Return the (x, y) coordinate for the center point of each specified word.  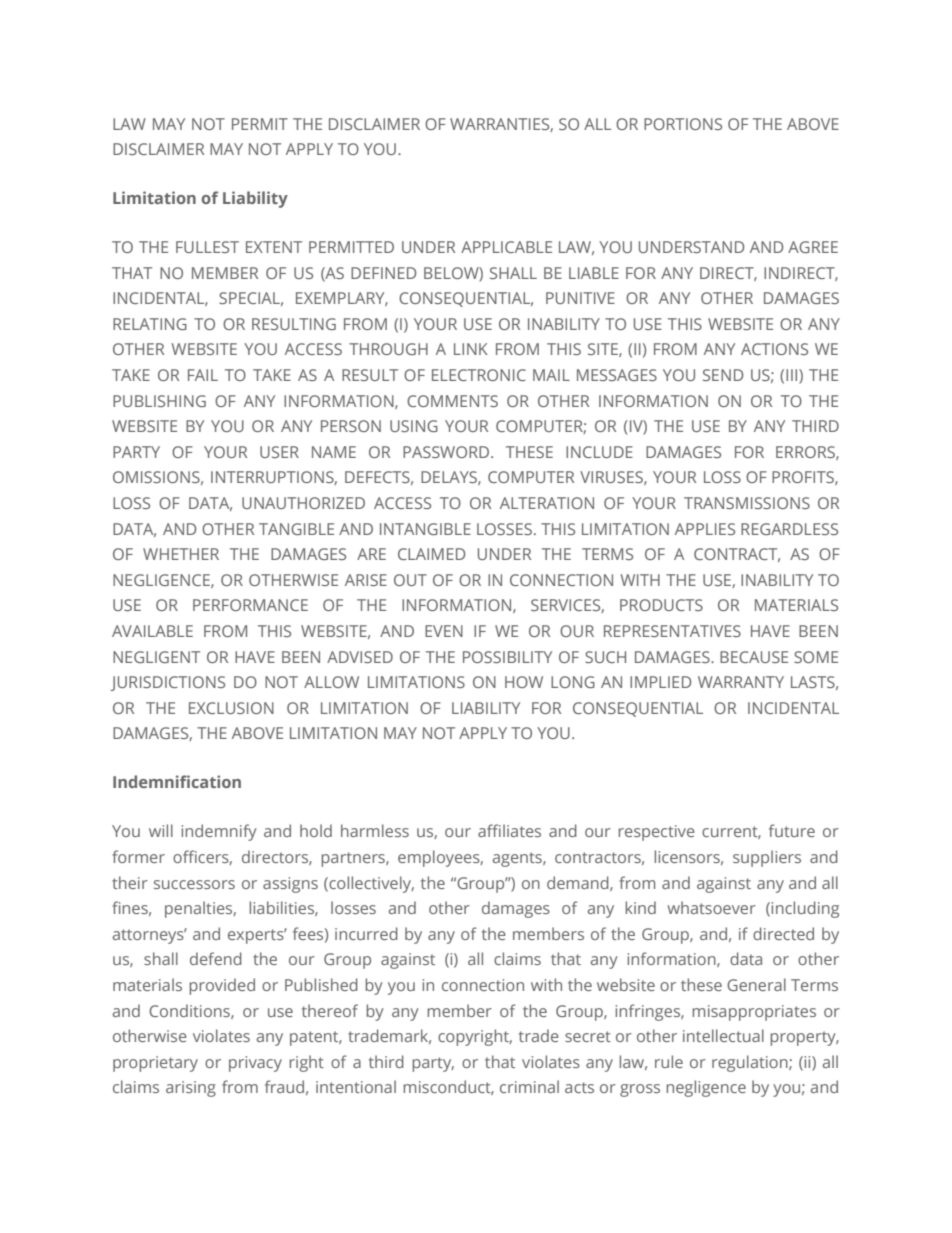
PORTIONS (683, 124)
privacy (255, 1064)
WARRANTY (741, 682)
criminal (529, 1086)
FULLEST (207, 247)
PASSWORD (447, 452)
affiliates (509, 830)
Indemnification (177, 781)
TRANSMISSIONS (747, 503)
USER (279, 452)
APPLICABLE (506, 247)
